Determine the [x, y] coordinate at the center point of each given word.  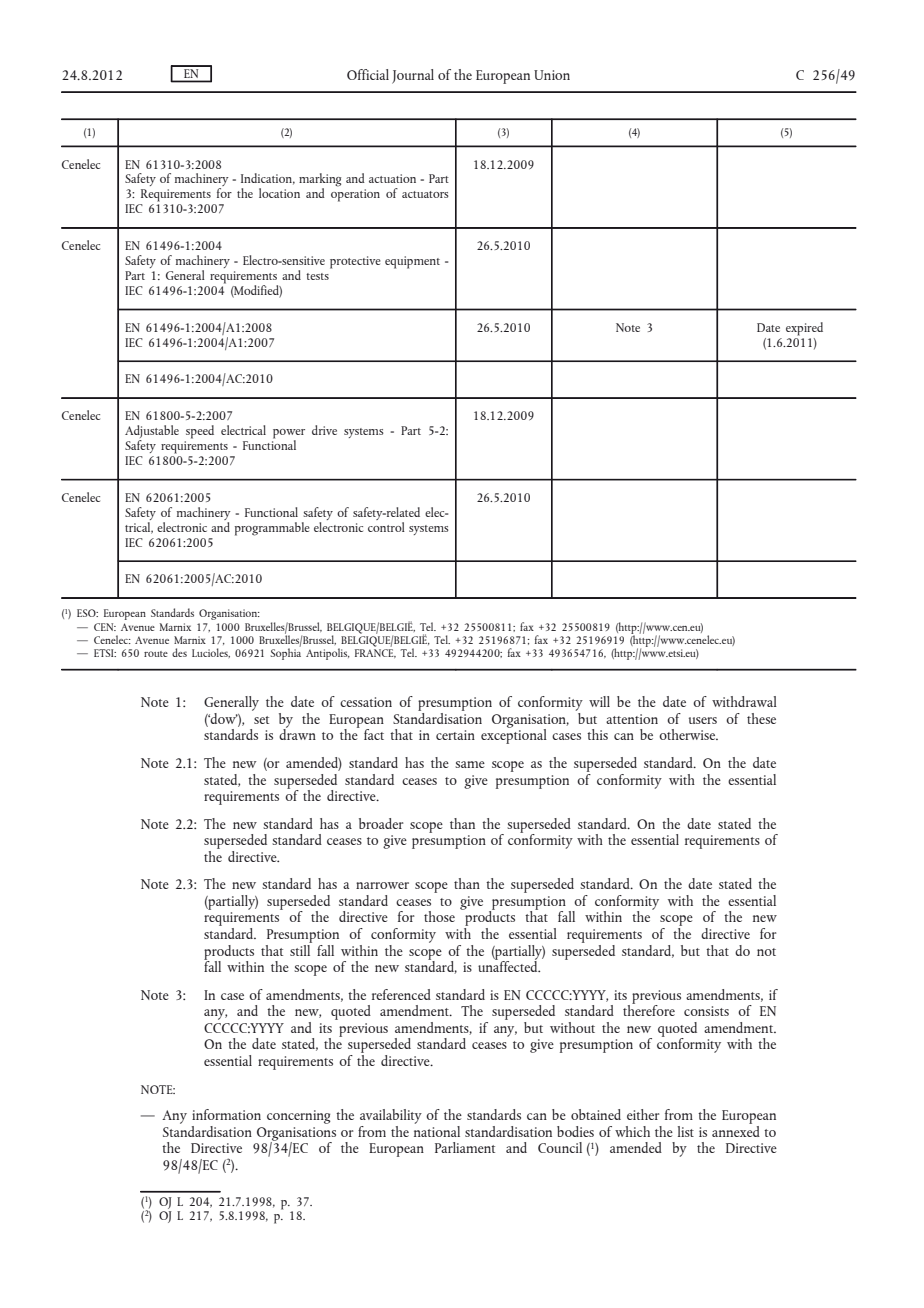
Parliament [465, 1147]
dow [223, 718]
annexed [736, 1130]
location [279, 193]
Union [552, 75]
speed [200, 432]
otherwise [688, 734]
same [470, 764]
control [386, 525]
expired [804, 329]
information [226, 1114]
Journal [413, 76]
